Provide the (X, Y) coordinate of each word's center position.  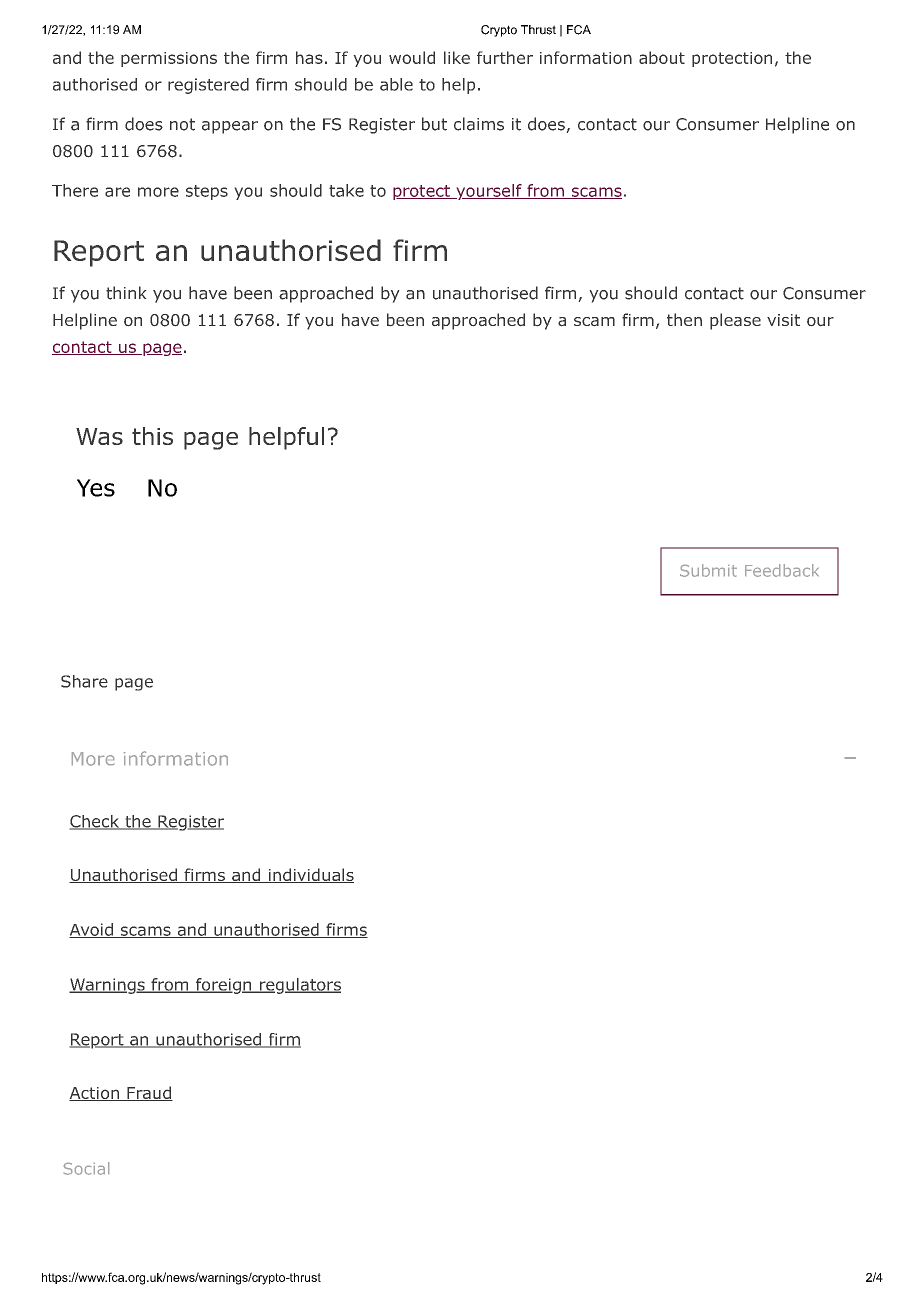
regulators (299, 986)
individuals (310, 875)
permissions (169, 59)
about (662, 57)
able (396, 84)
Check (95, 822)
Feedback (782, 570)
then (684, 319)
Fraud (149, 1093)
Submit (708, 570)
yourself (489, 192)
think (126, 293)
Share (84, 681)
